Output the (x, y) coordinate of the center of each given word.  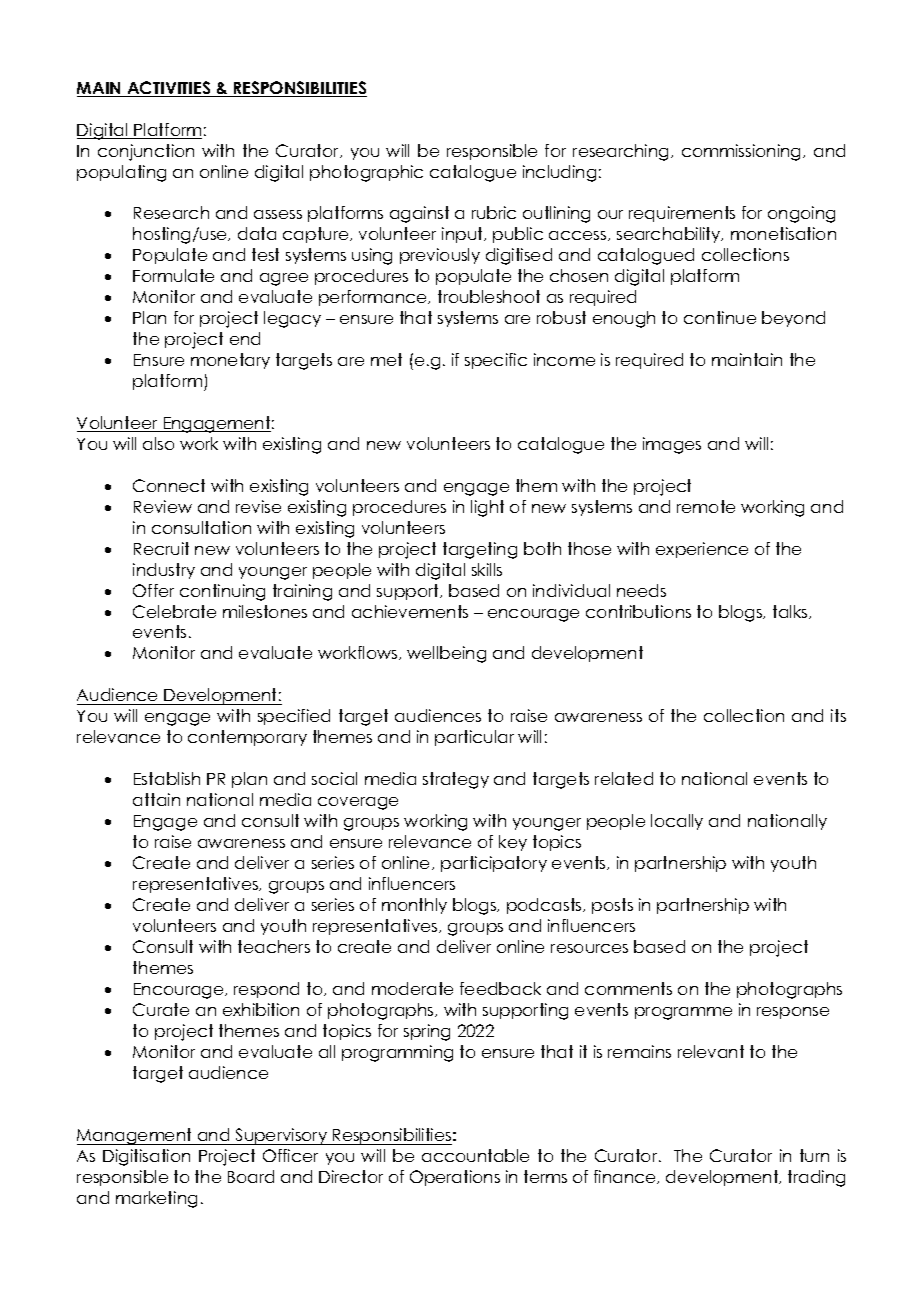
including (559, 173)
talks (791, 612)
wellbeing (446, 654)
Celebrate (174, 611)
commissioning (743, 152)
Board (251, 1176)
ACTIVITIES (169, 89)
